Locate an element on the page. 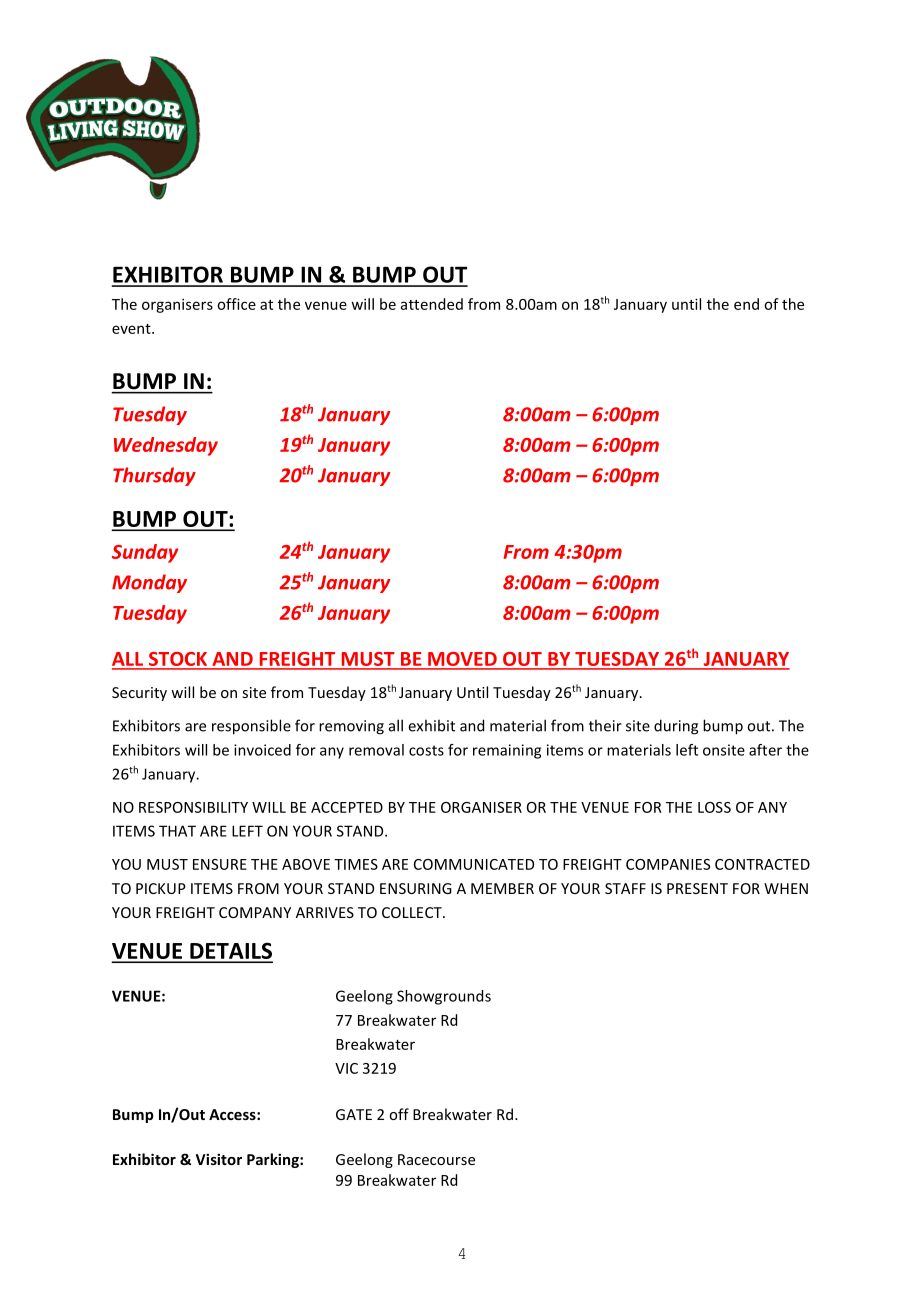  costs is located at coordinates (426, 750).
